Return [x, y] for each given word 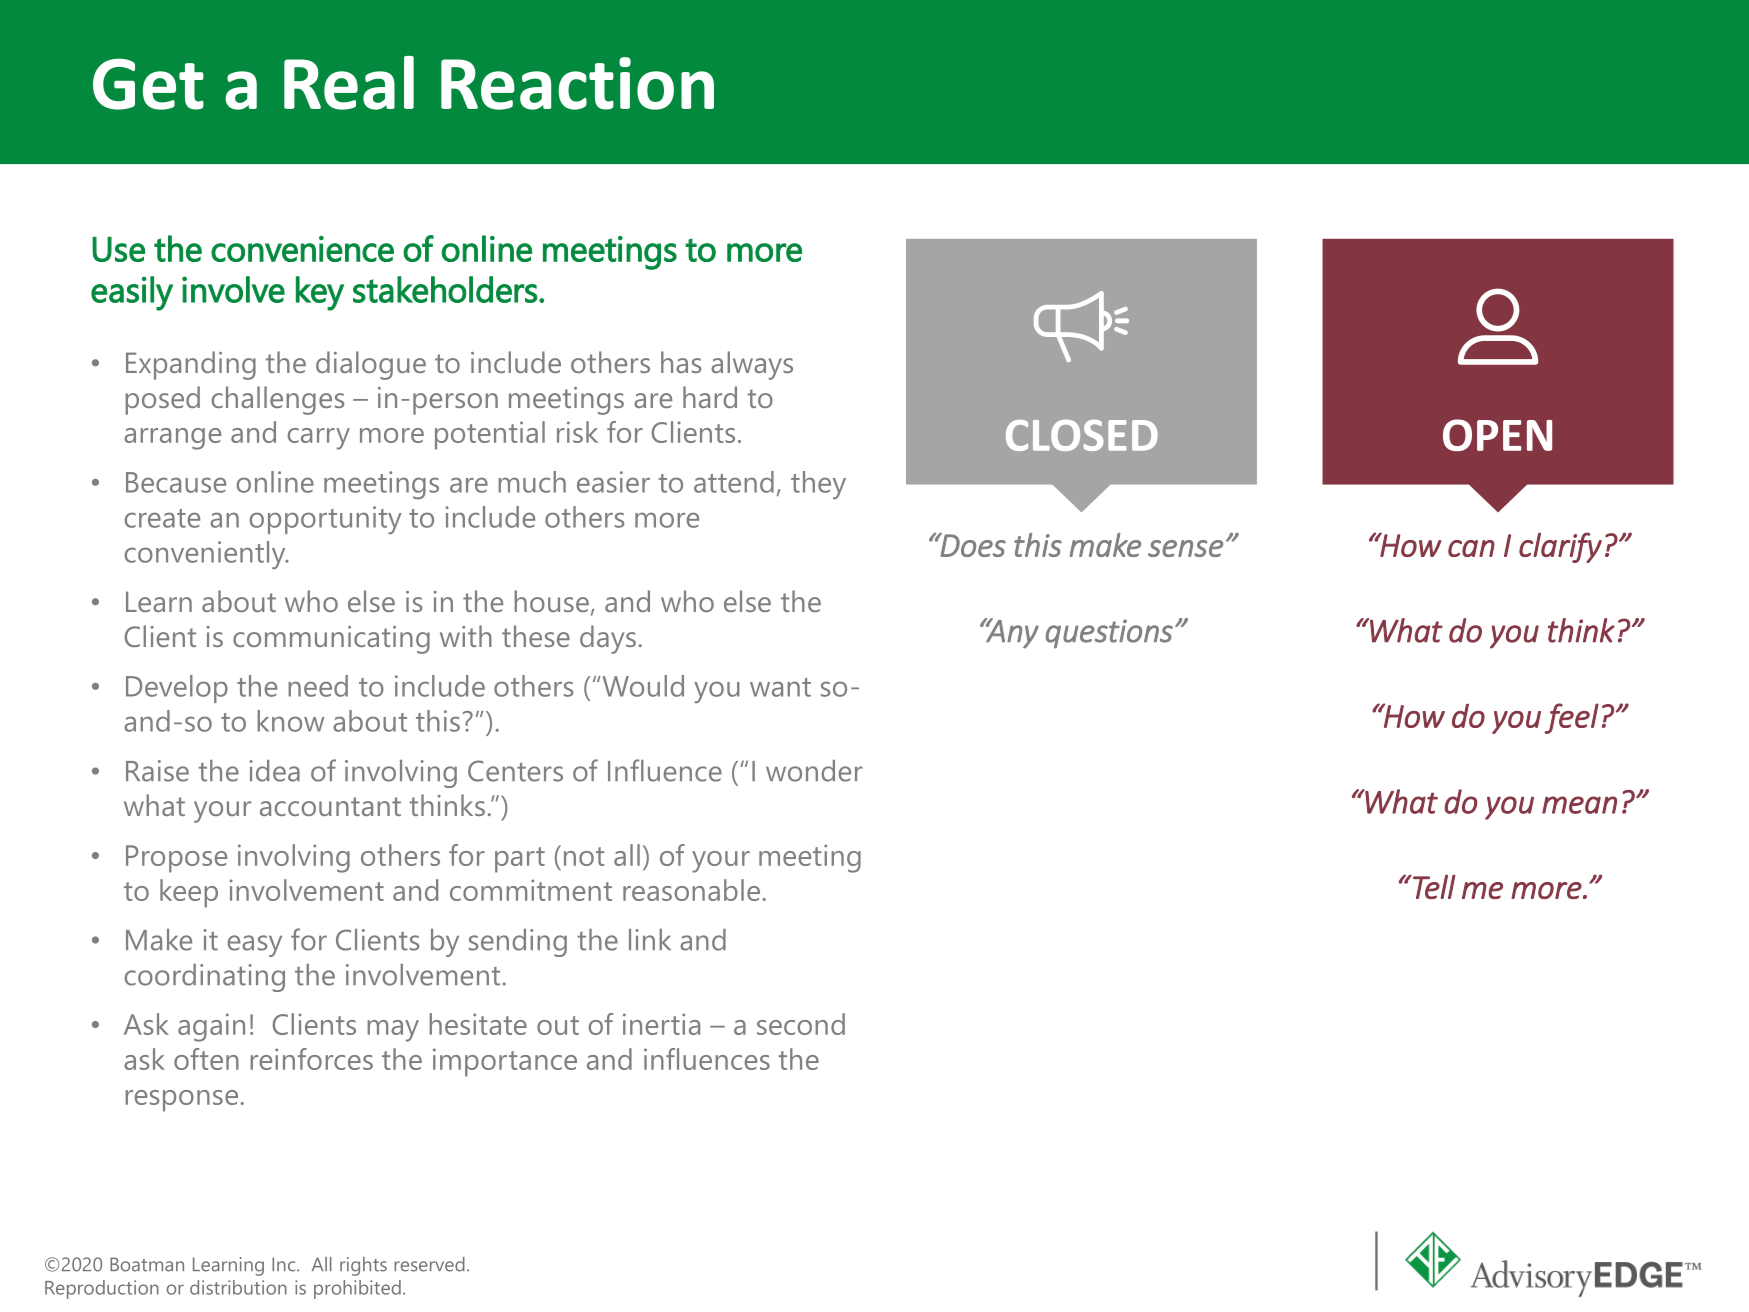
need [318, 686]
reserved [429, 1264]
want [780, 687]
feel [1572, 718]
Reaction [577, 83]
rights [363, 1266]
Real [349, 83]
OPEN [1497, 435]
